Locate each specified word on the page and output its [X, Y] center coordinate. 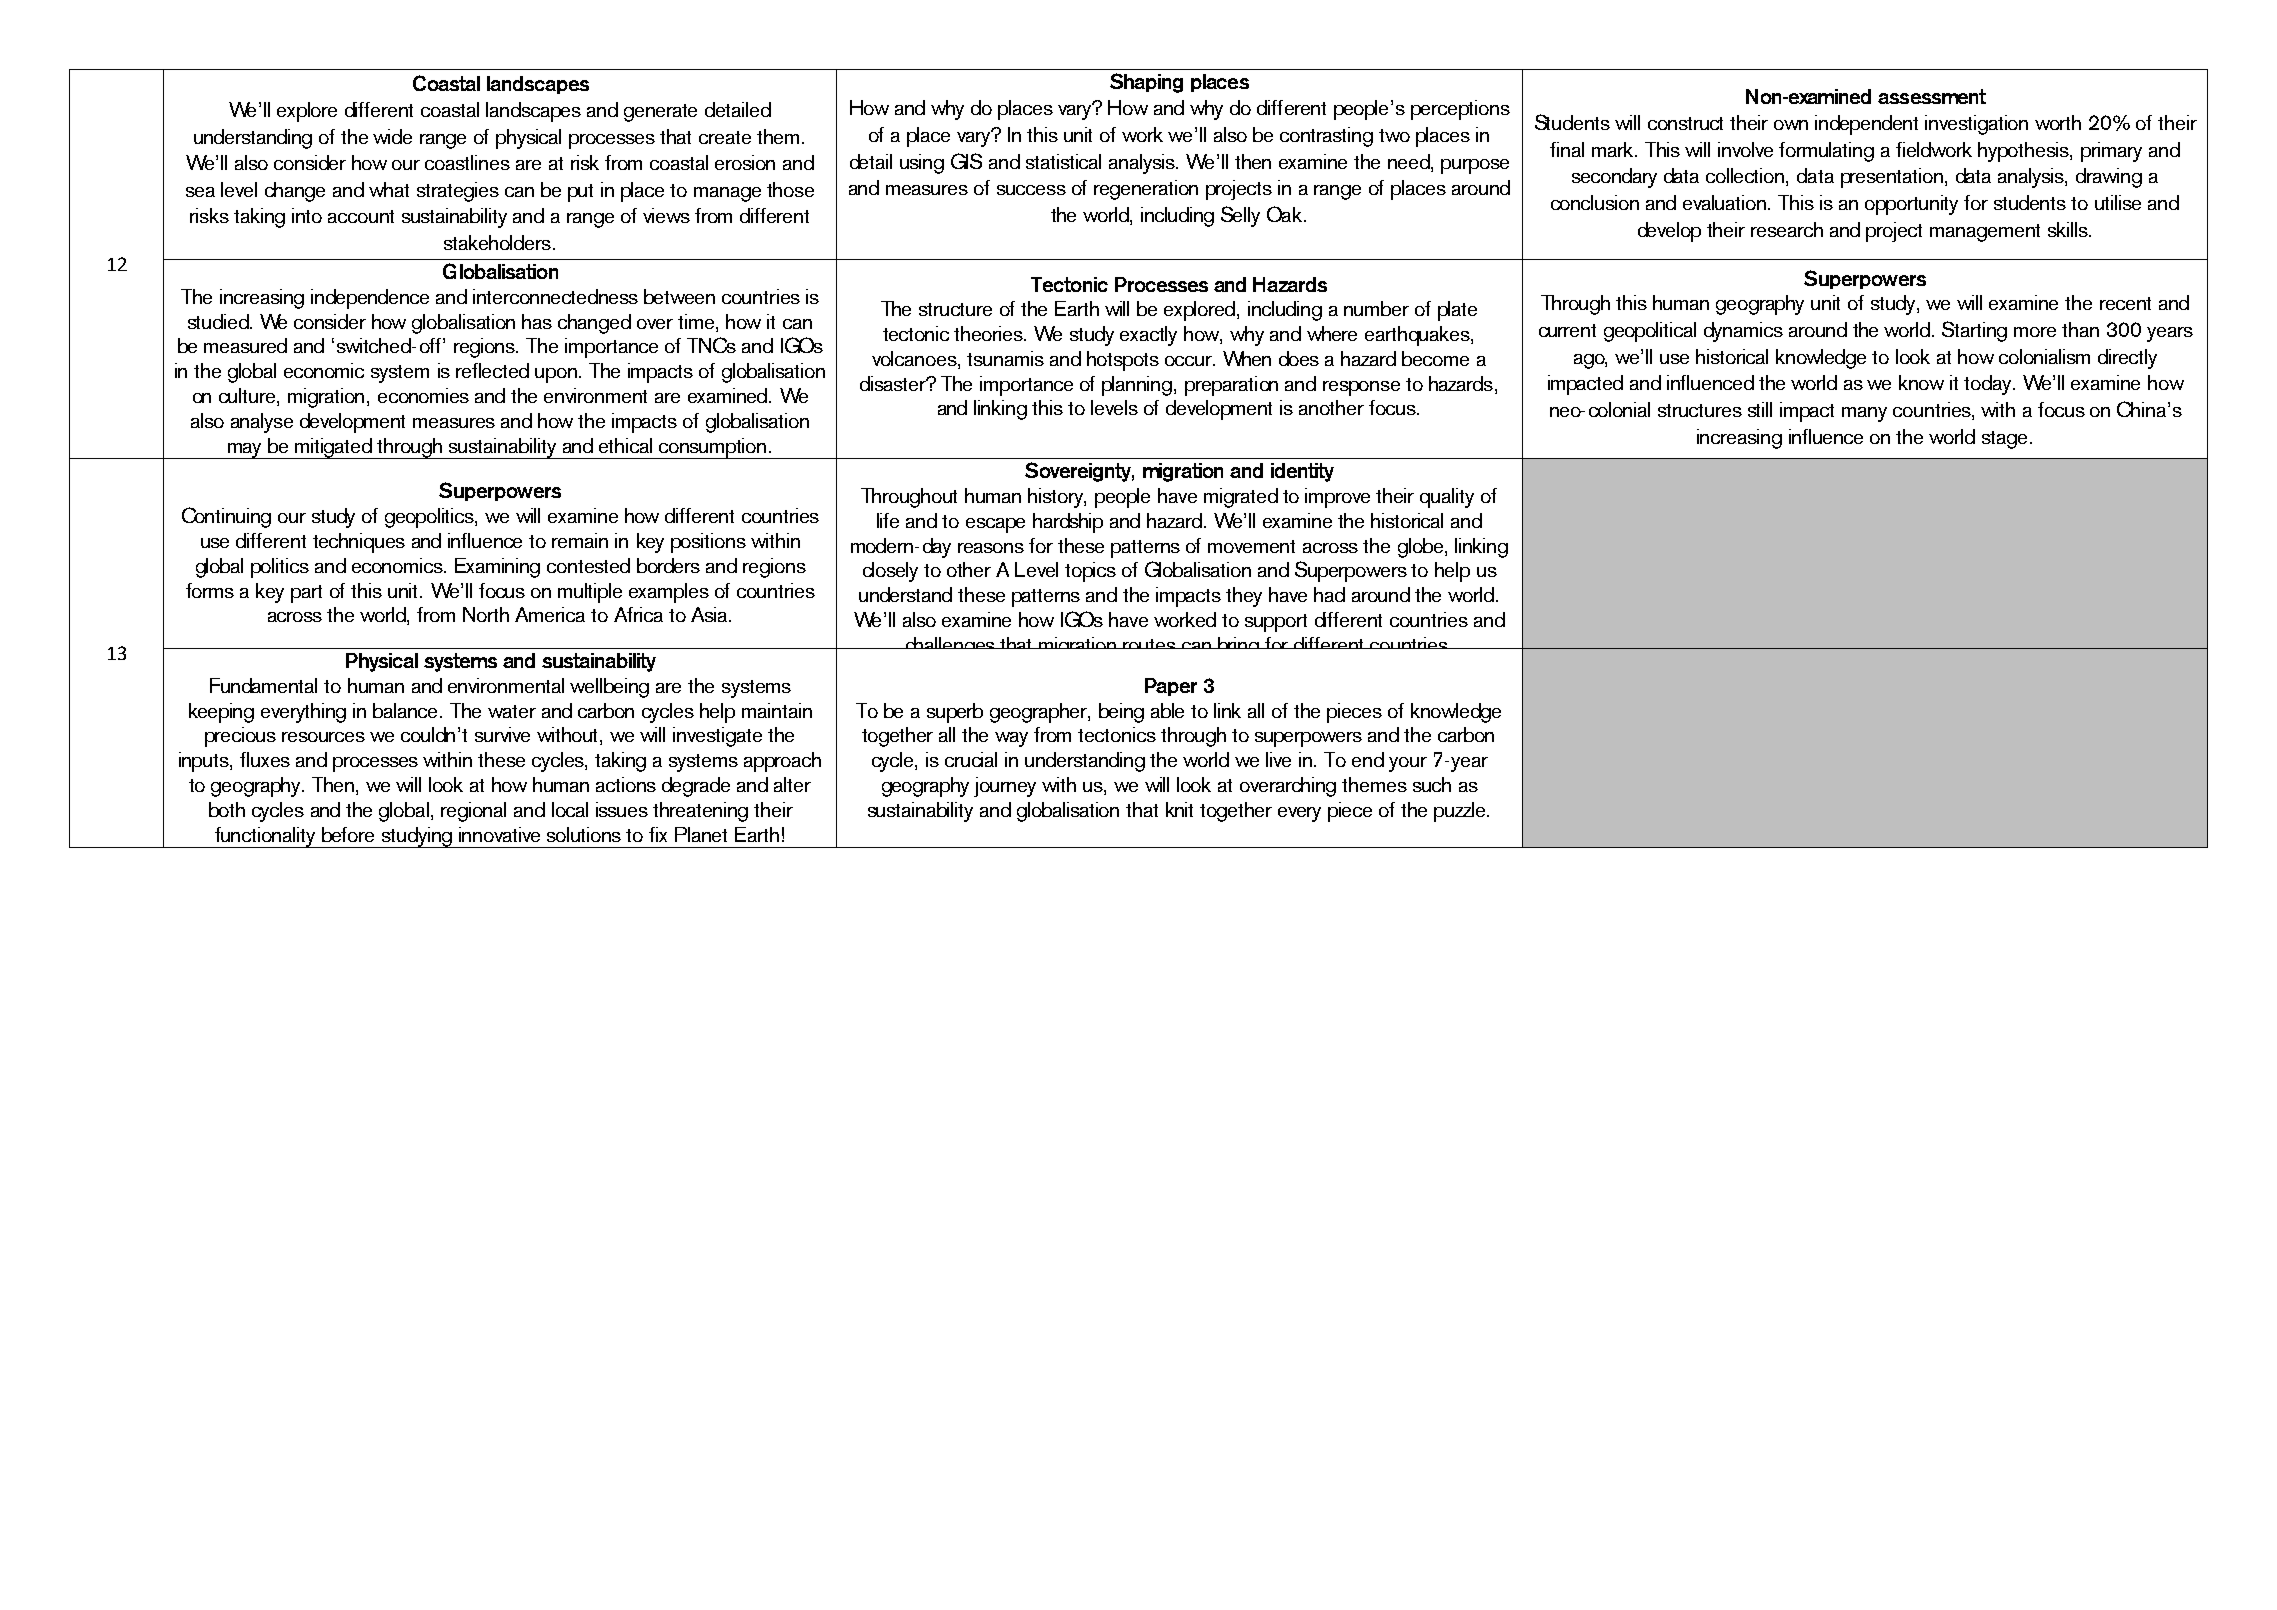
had [1329, 594]
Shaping [1146, 83]
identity [1302, 472]
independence [370, 299]
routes [1149, 644]
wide [392, 136]
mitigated [334, 448]
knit [1179, 809]
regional [473, 812]
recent [2125, 303]
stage [2004, 440]
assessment [1932, 96]
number [1376, 308]
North [486, 614]
